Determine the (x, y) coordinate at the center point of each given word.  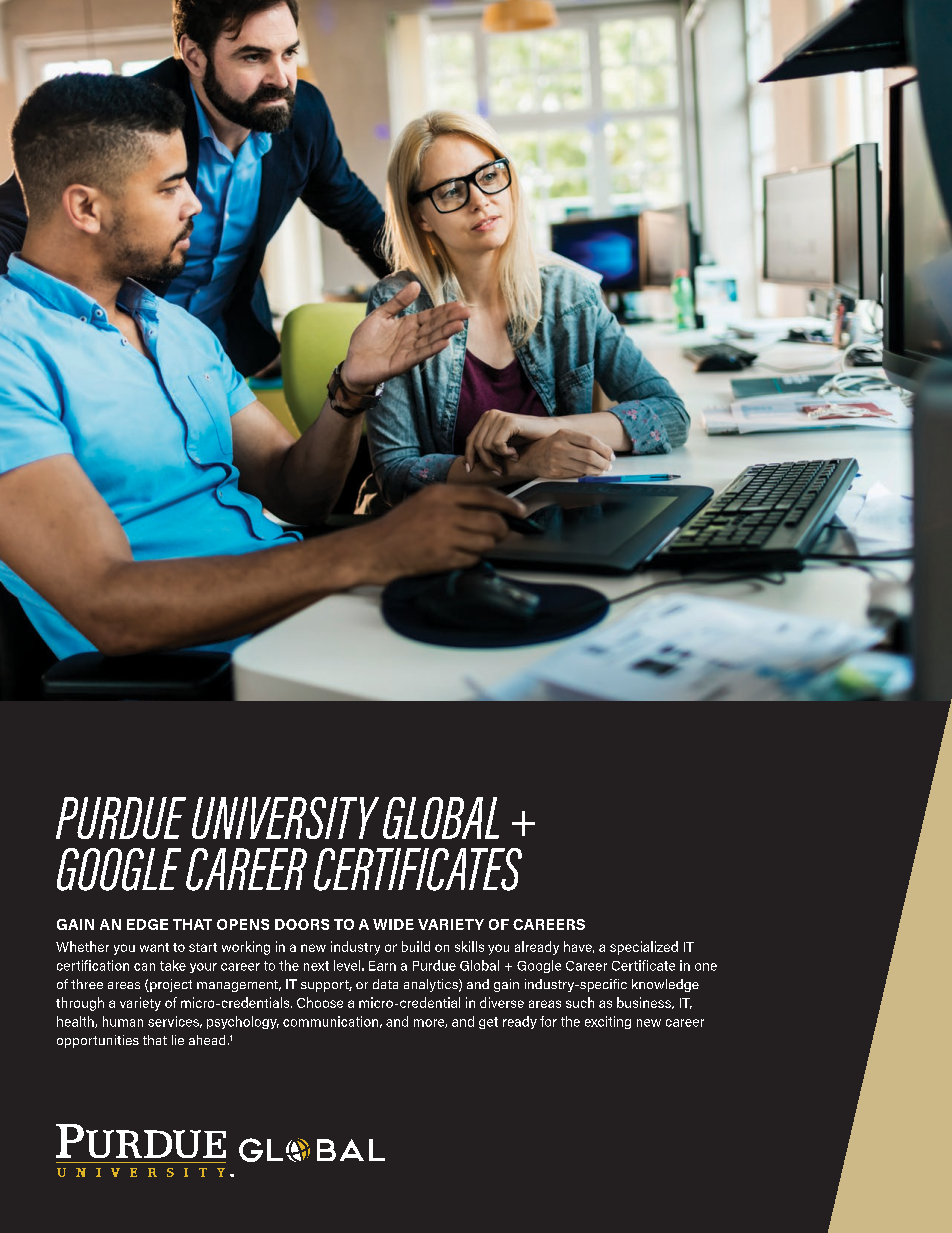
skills (469, 946)
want (154, 947)
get (488, 1023)
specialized (644, 948)
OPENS (243, 924)
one (706, 967)
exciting (608, 1022)
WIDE (393, 924)
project (170, 985)
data (385, 984)
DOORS (302, 924)
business (645, 1003)
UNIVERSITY (285, 818)
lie (178, 1040)
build (416, 946)
